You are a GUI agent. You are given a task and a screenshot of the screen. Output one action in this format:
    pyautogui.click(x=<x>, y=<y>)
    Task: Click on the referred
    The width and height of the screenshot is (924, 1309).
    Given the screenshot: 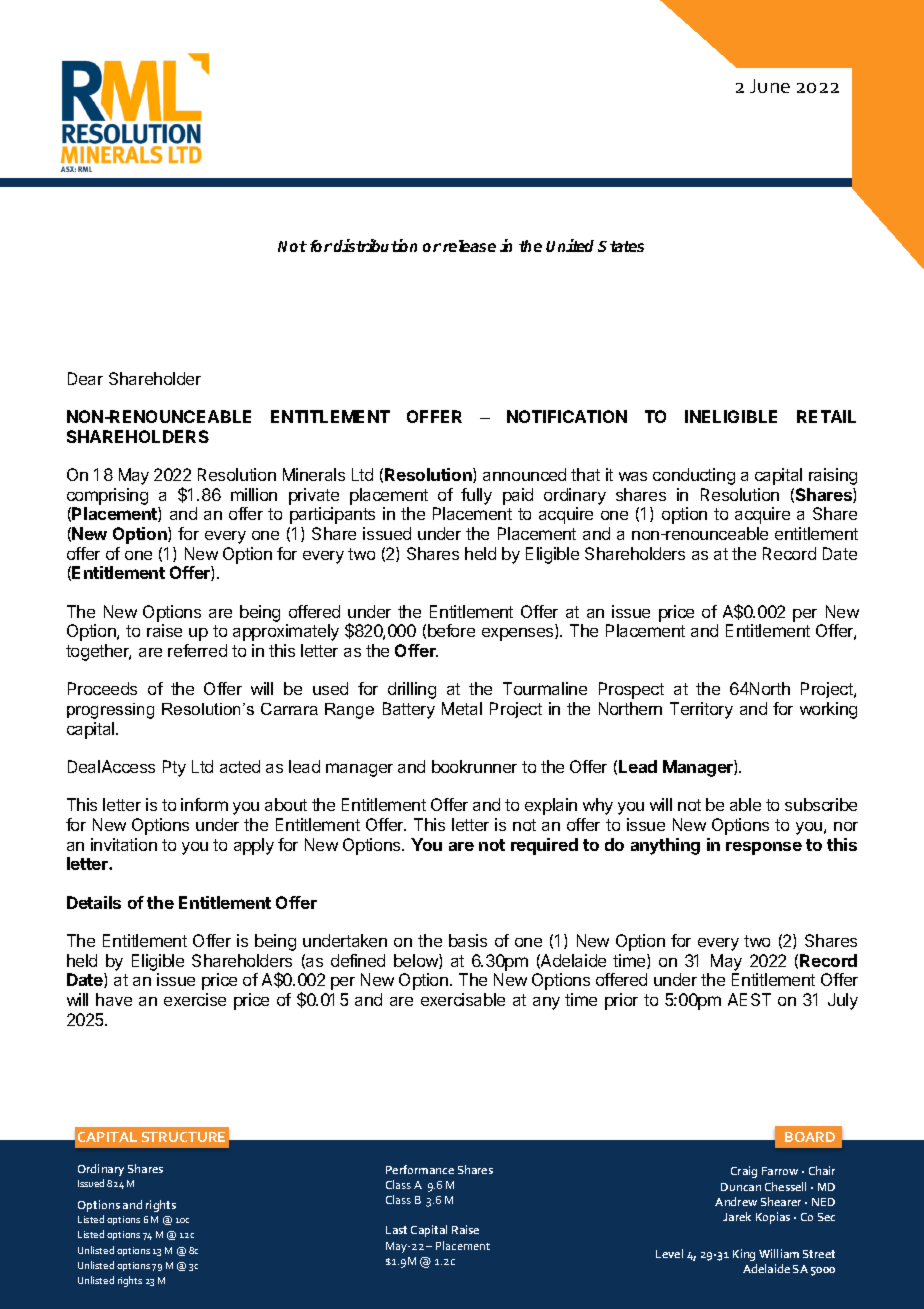 What is the action you would take?
    pyautogui.click(x=197, y=650)
